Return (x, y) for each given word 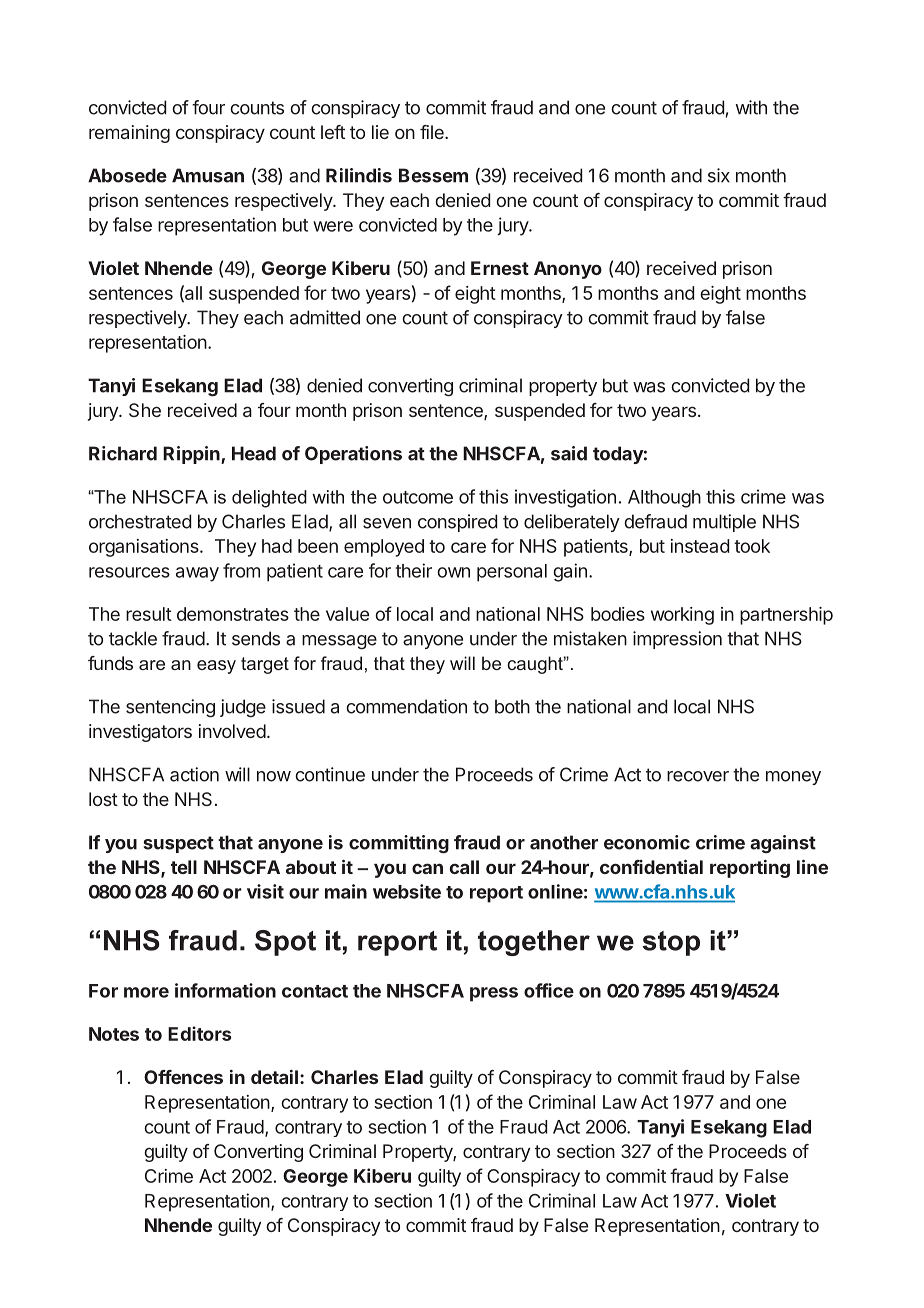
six (719, 175)
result (149, 614)
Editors (199, 1033)
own (453, 572)
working (682, 616)
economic (647, 842)
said (569, 453)
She (145, 410)
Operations (353, 455)
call (464, 867)
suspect (178, 844)
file (433, 132)
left (333, 132)
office (549, 990)
